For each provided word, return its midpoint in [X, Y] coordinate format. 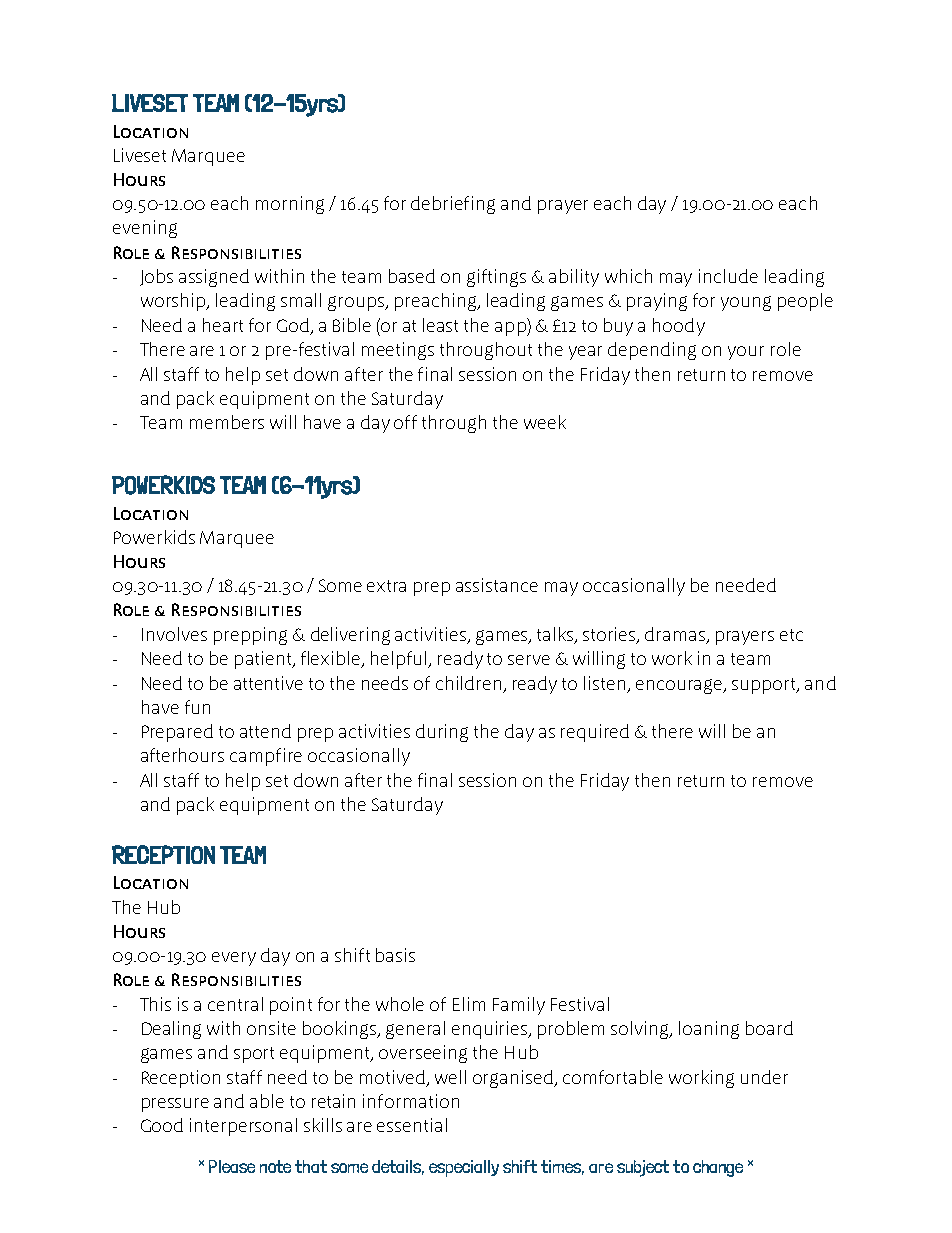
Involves [174, 634]
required [595, 733]
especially [464, 1168]
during [442, 733]
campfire [266, 757]
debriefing [453, 205]
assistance [497, 585]
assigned [214, 278]
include [728, 276]
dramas [676, 635]
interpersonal [243, 1127]
